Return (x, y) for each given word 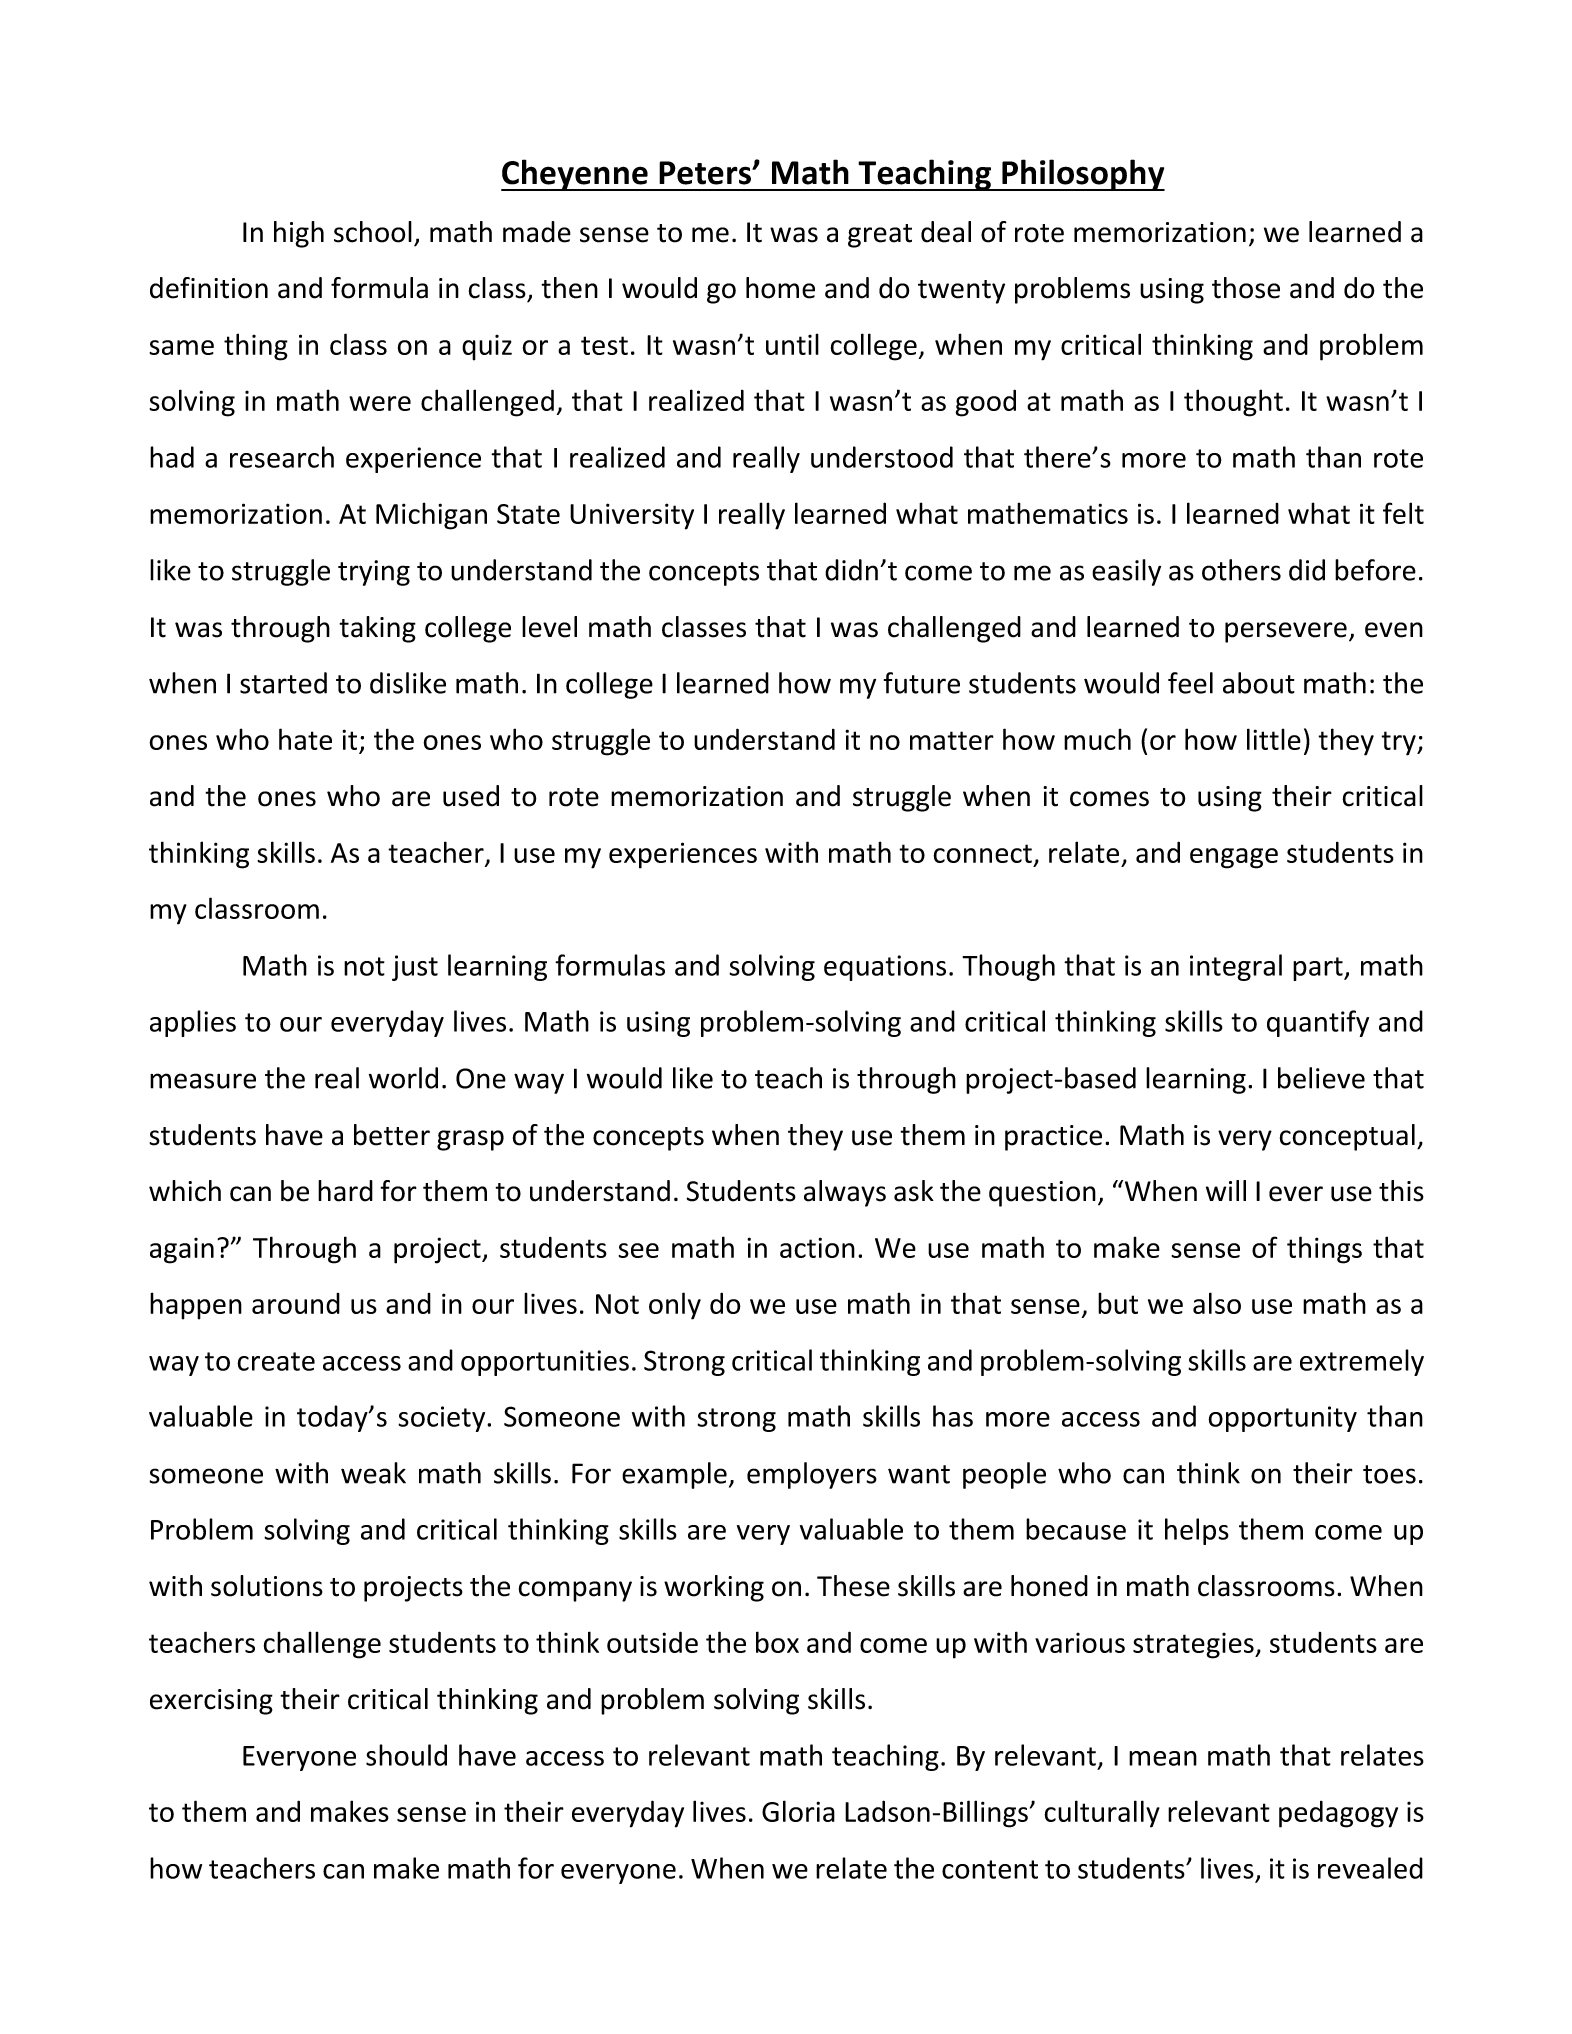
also (1217, 1303)
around (296, 1303)
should (406, 1755)
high (299, 234)
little (1274, 739)
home (780, 288)
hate (305, 739)
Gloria (798, 1811)
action (817, 1247)
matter (952, 740)
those (1246, 288)
